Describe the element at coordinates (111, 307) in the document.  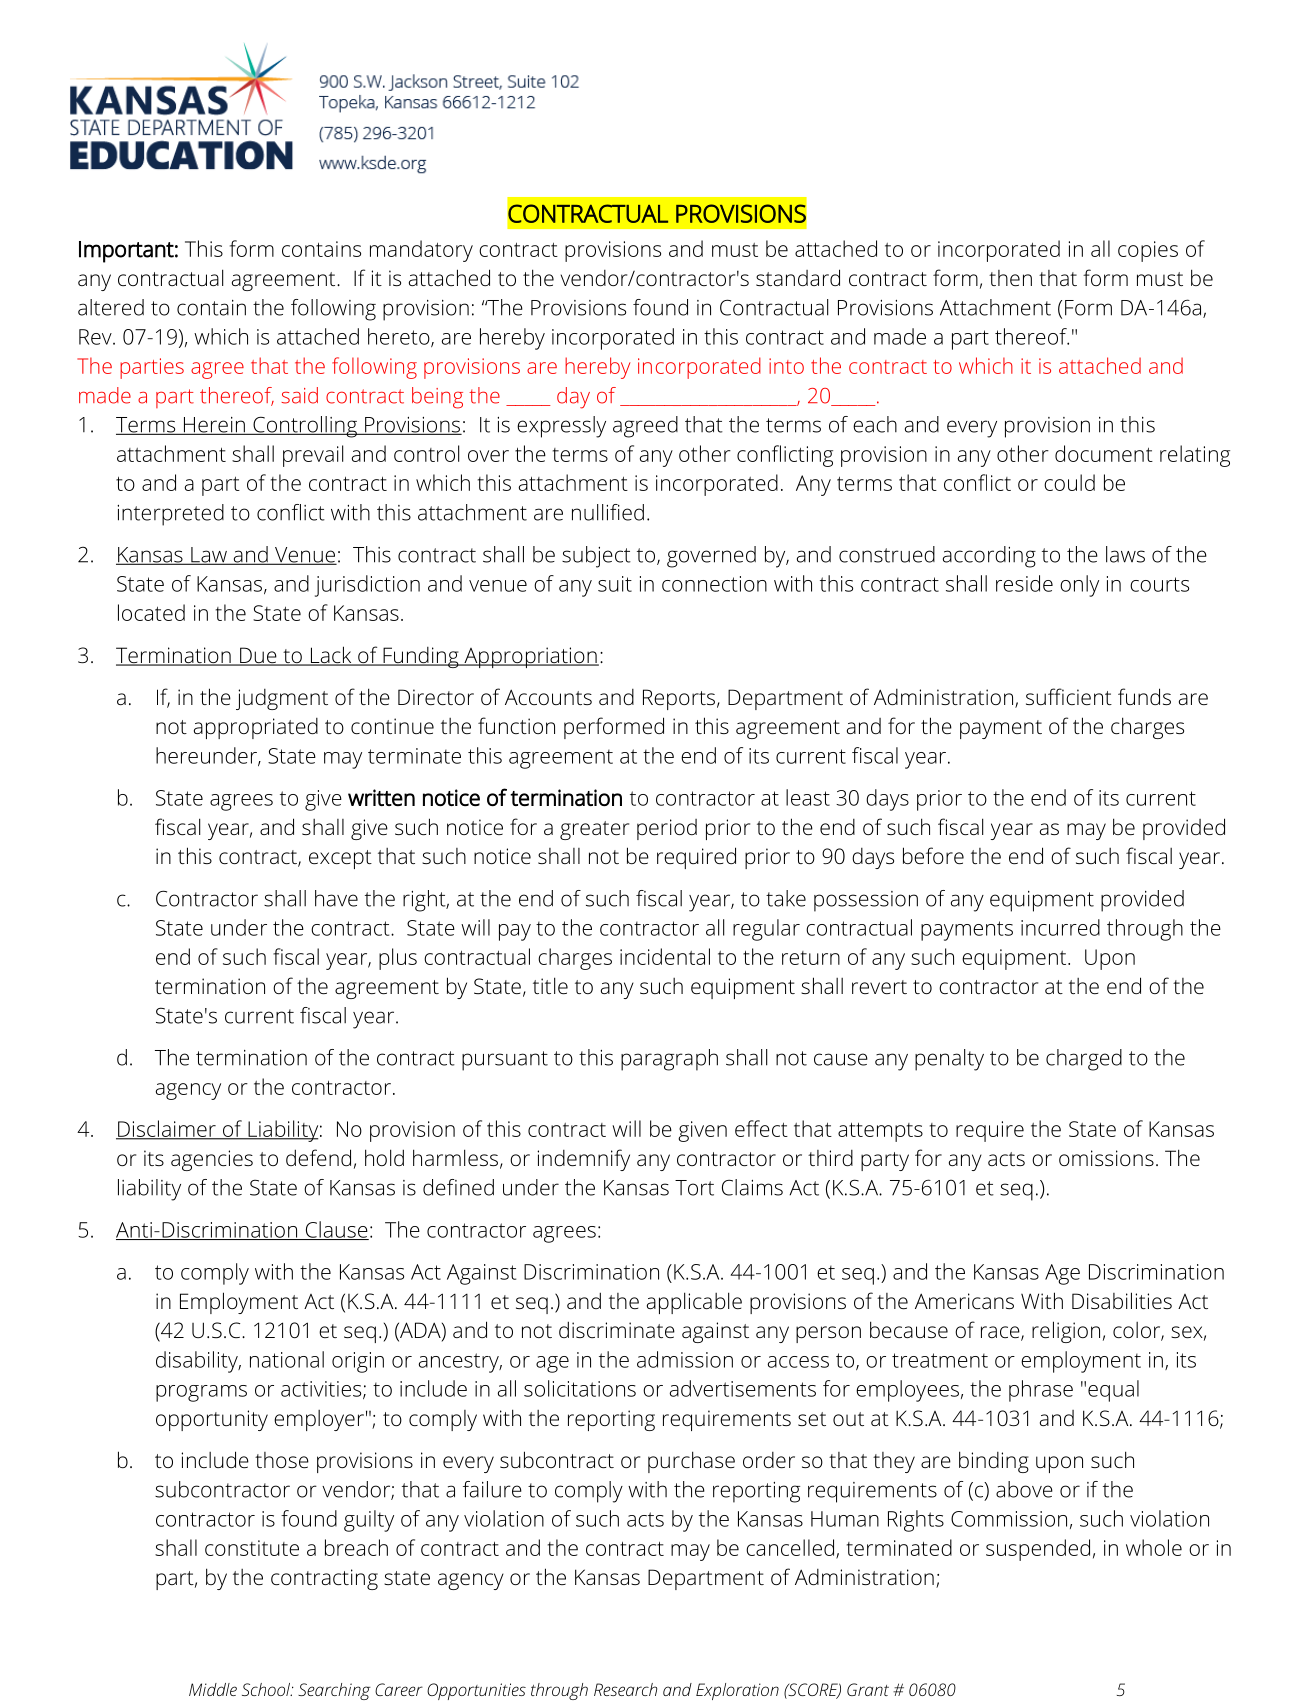
I see `altered` at that location.
